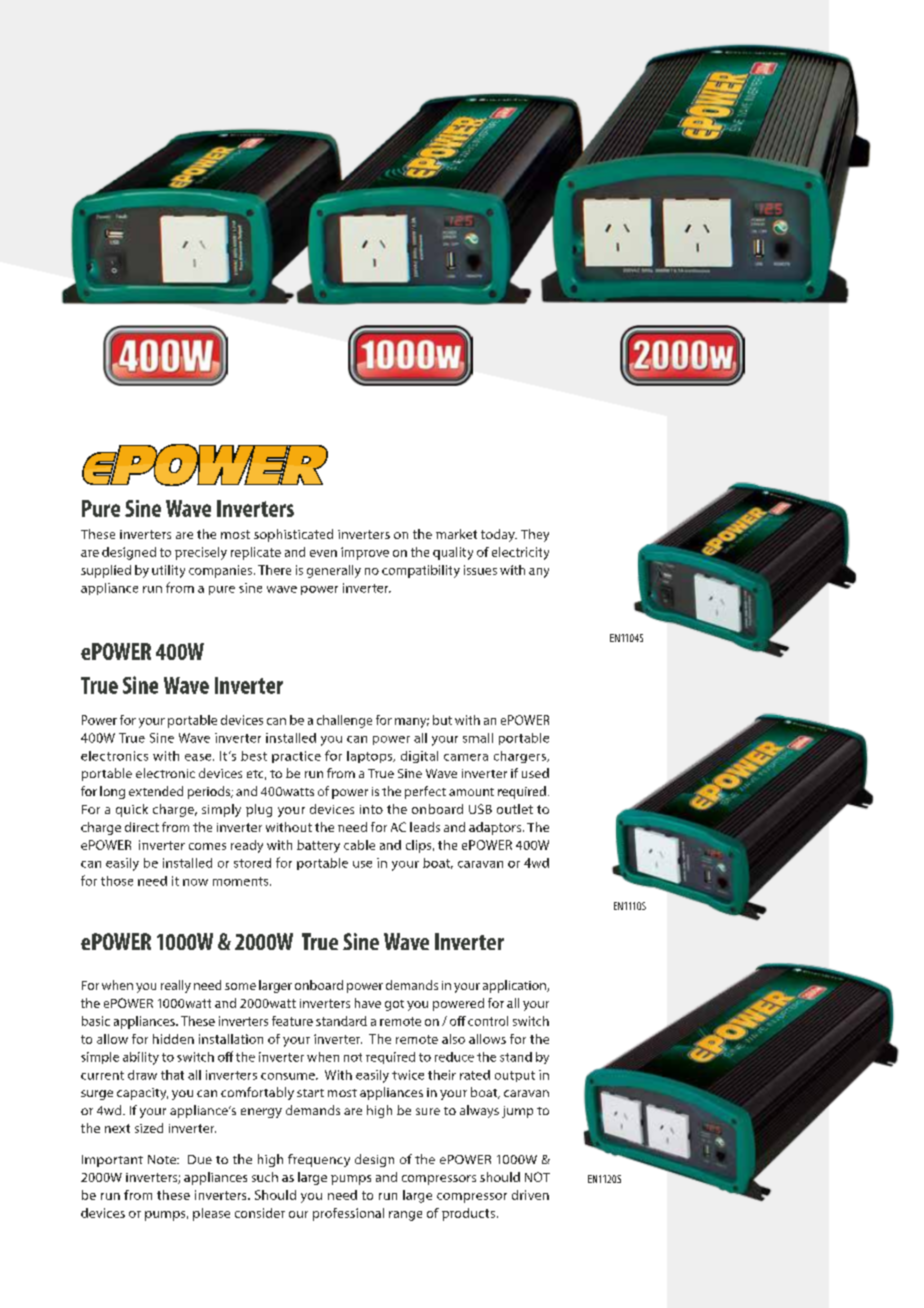 This page has height=1308, width=924. I want to click on those, so click(117, 881).
